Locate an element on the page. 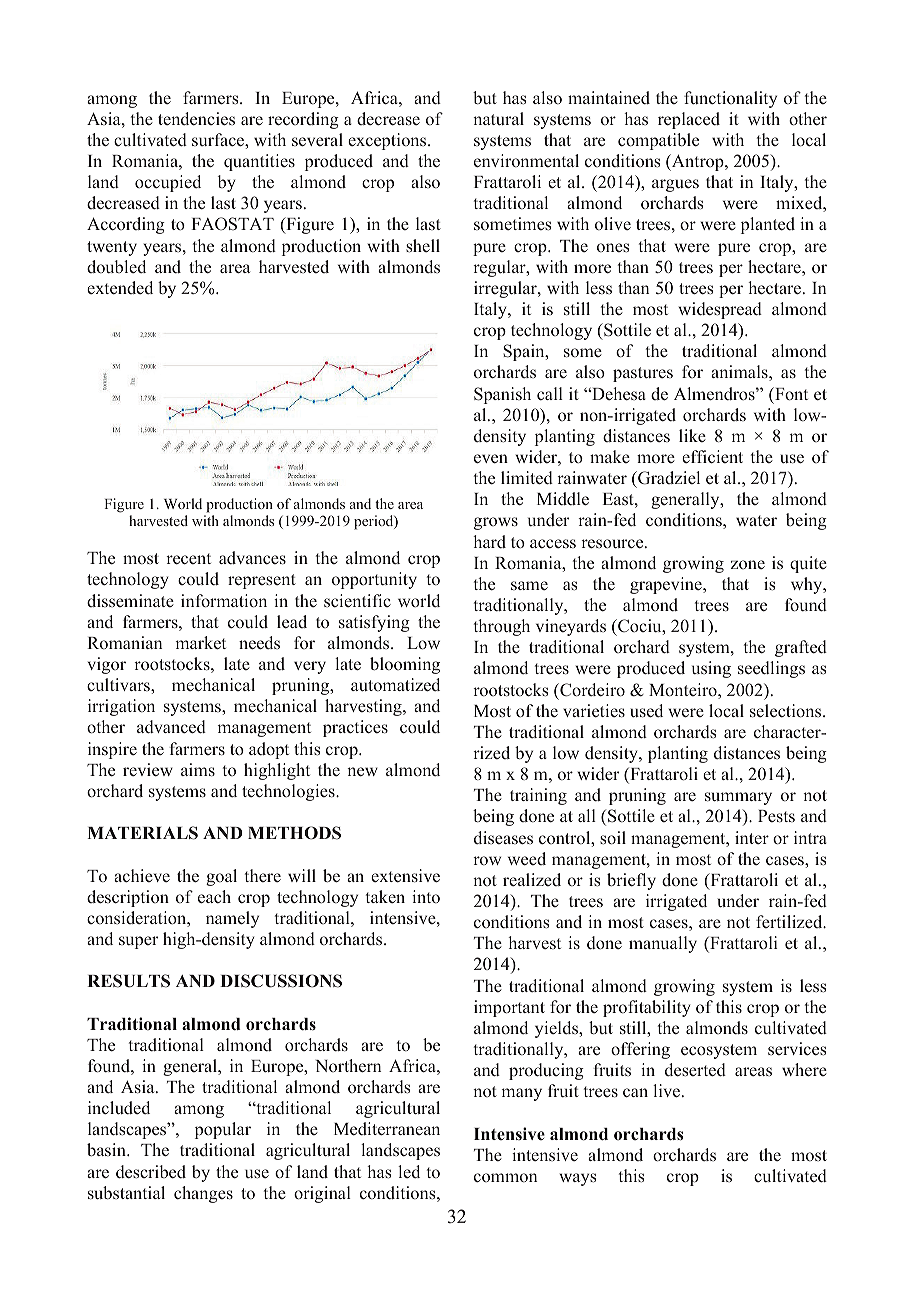  MATERIALS is located at coordinates (142, 833).
